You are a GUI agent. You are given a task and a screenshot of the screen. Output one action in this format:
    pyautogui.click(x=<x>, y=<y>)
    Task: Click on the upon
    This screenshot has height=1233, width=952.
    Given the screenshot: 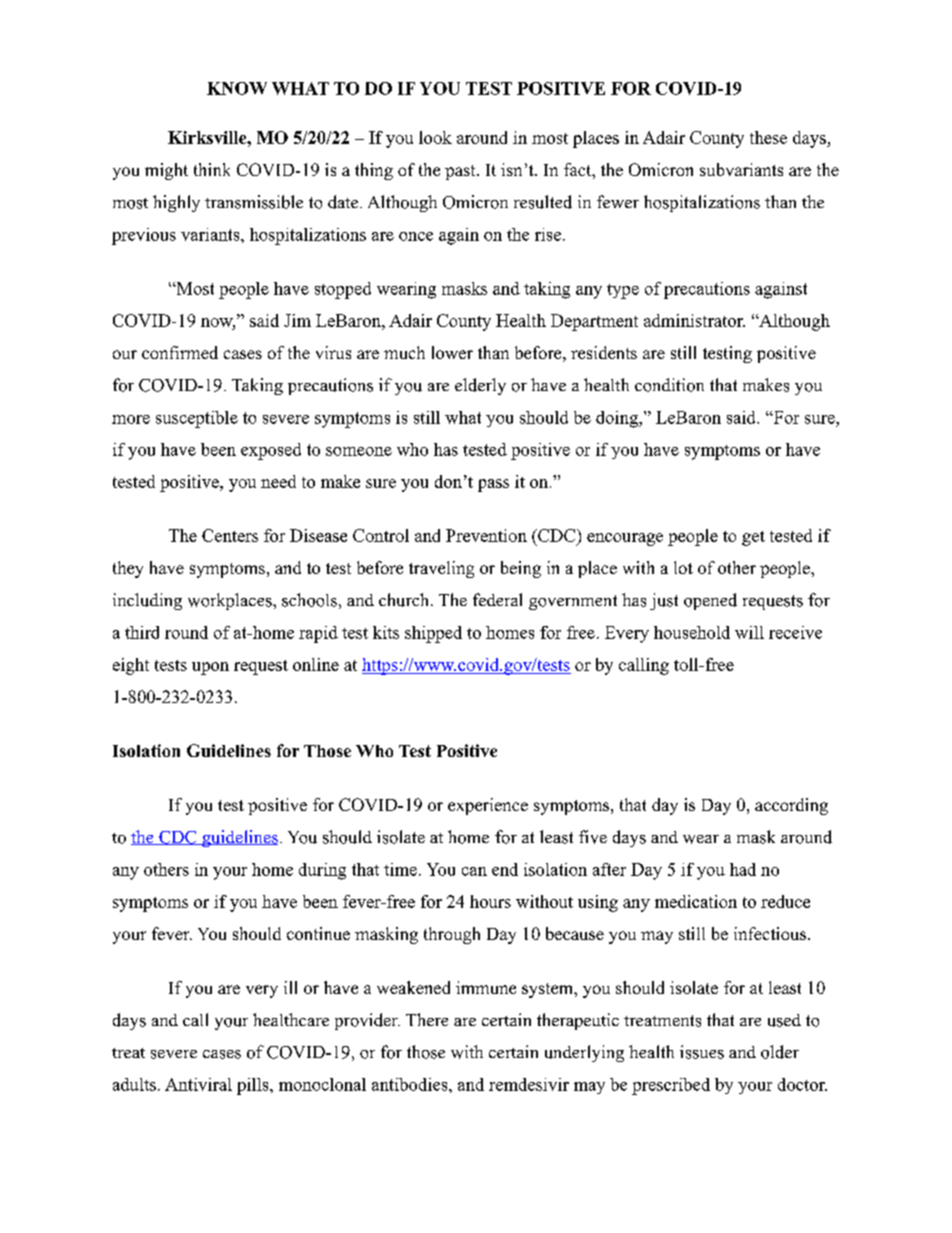 What is the action you would take?
    pyautogui.click(x=210, y=668)
